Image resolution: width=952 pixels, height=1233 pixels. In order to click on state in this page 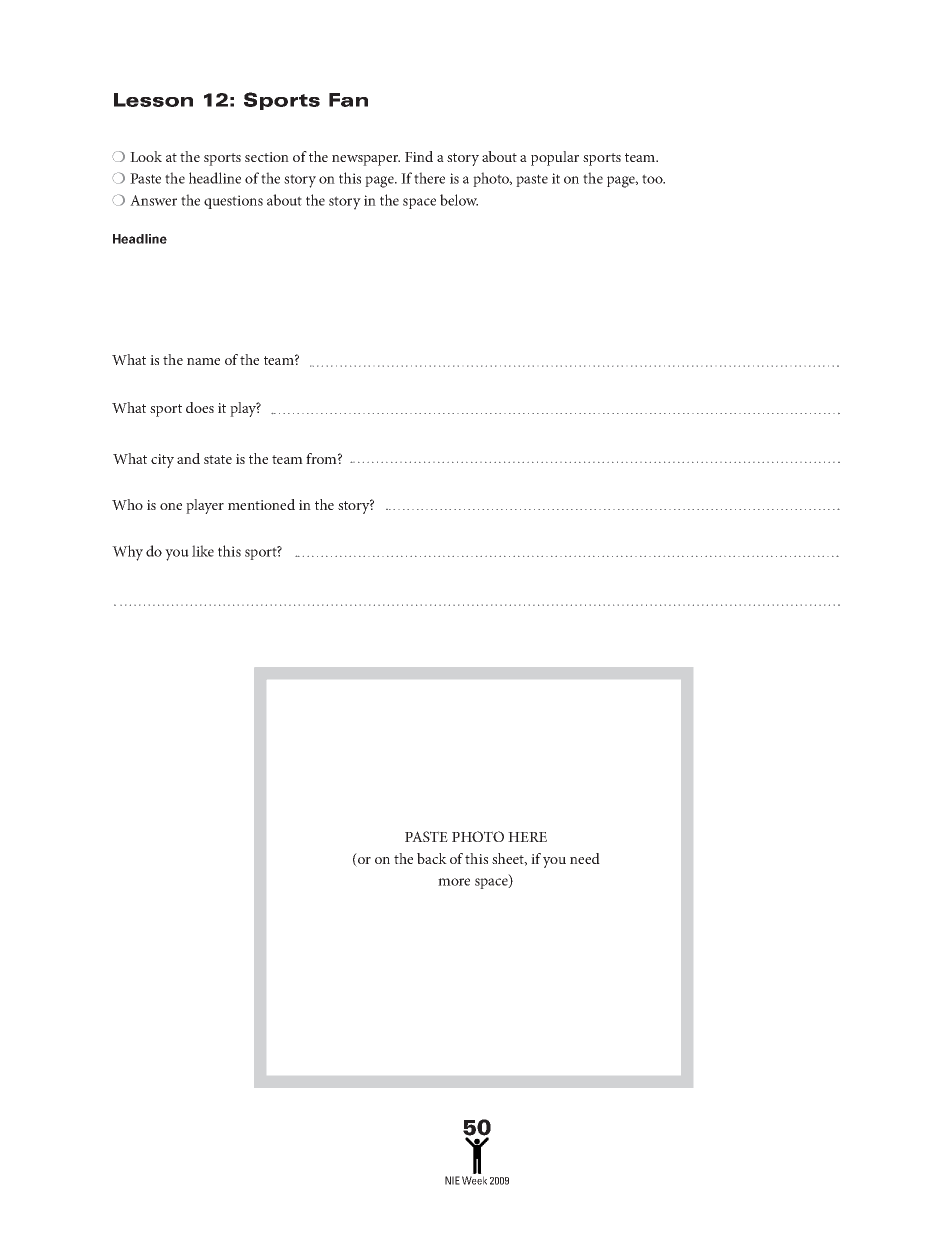, I will do `click(218, 459)`.
